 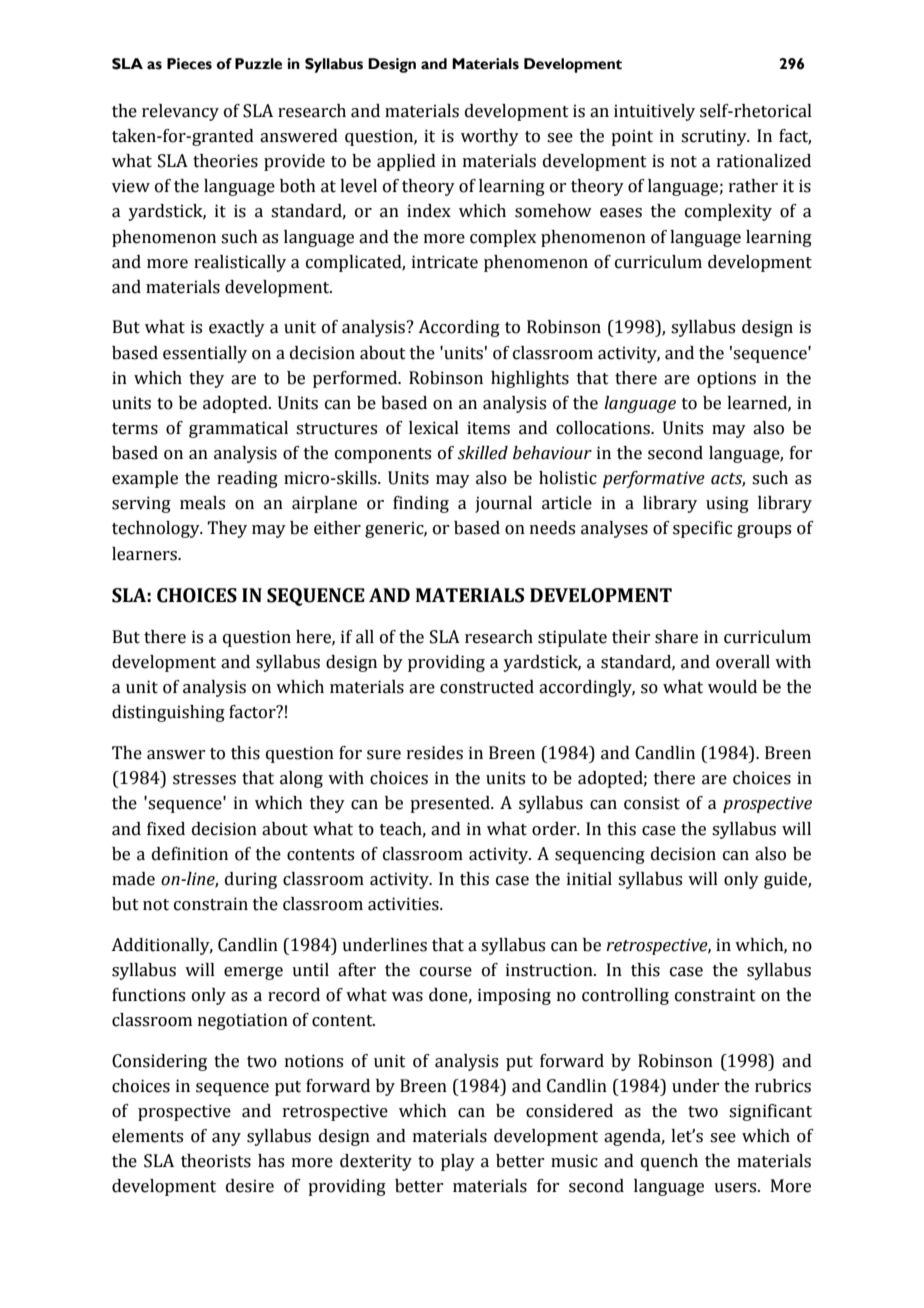 What do you see at coordinates (458, 1162) in the image?
I see `play` at bounding box center [458, 1162].
